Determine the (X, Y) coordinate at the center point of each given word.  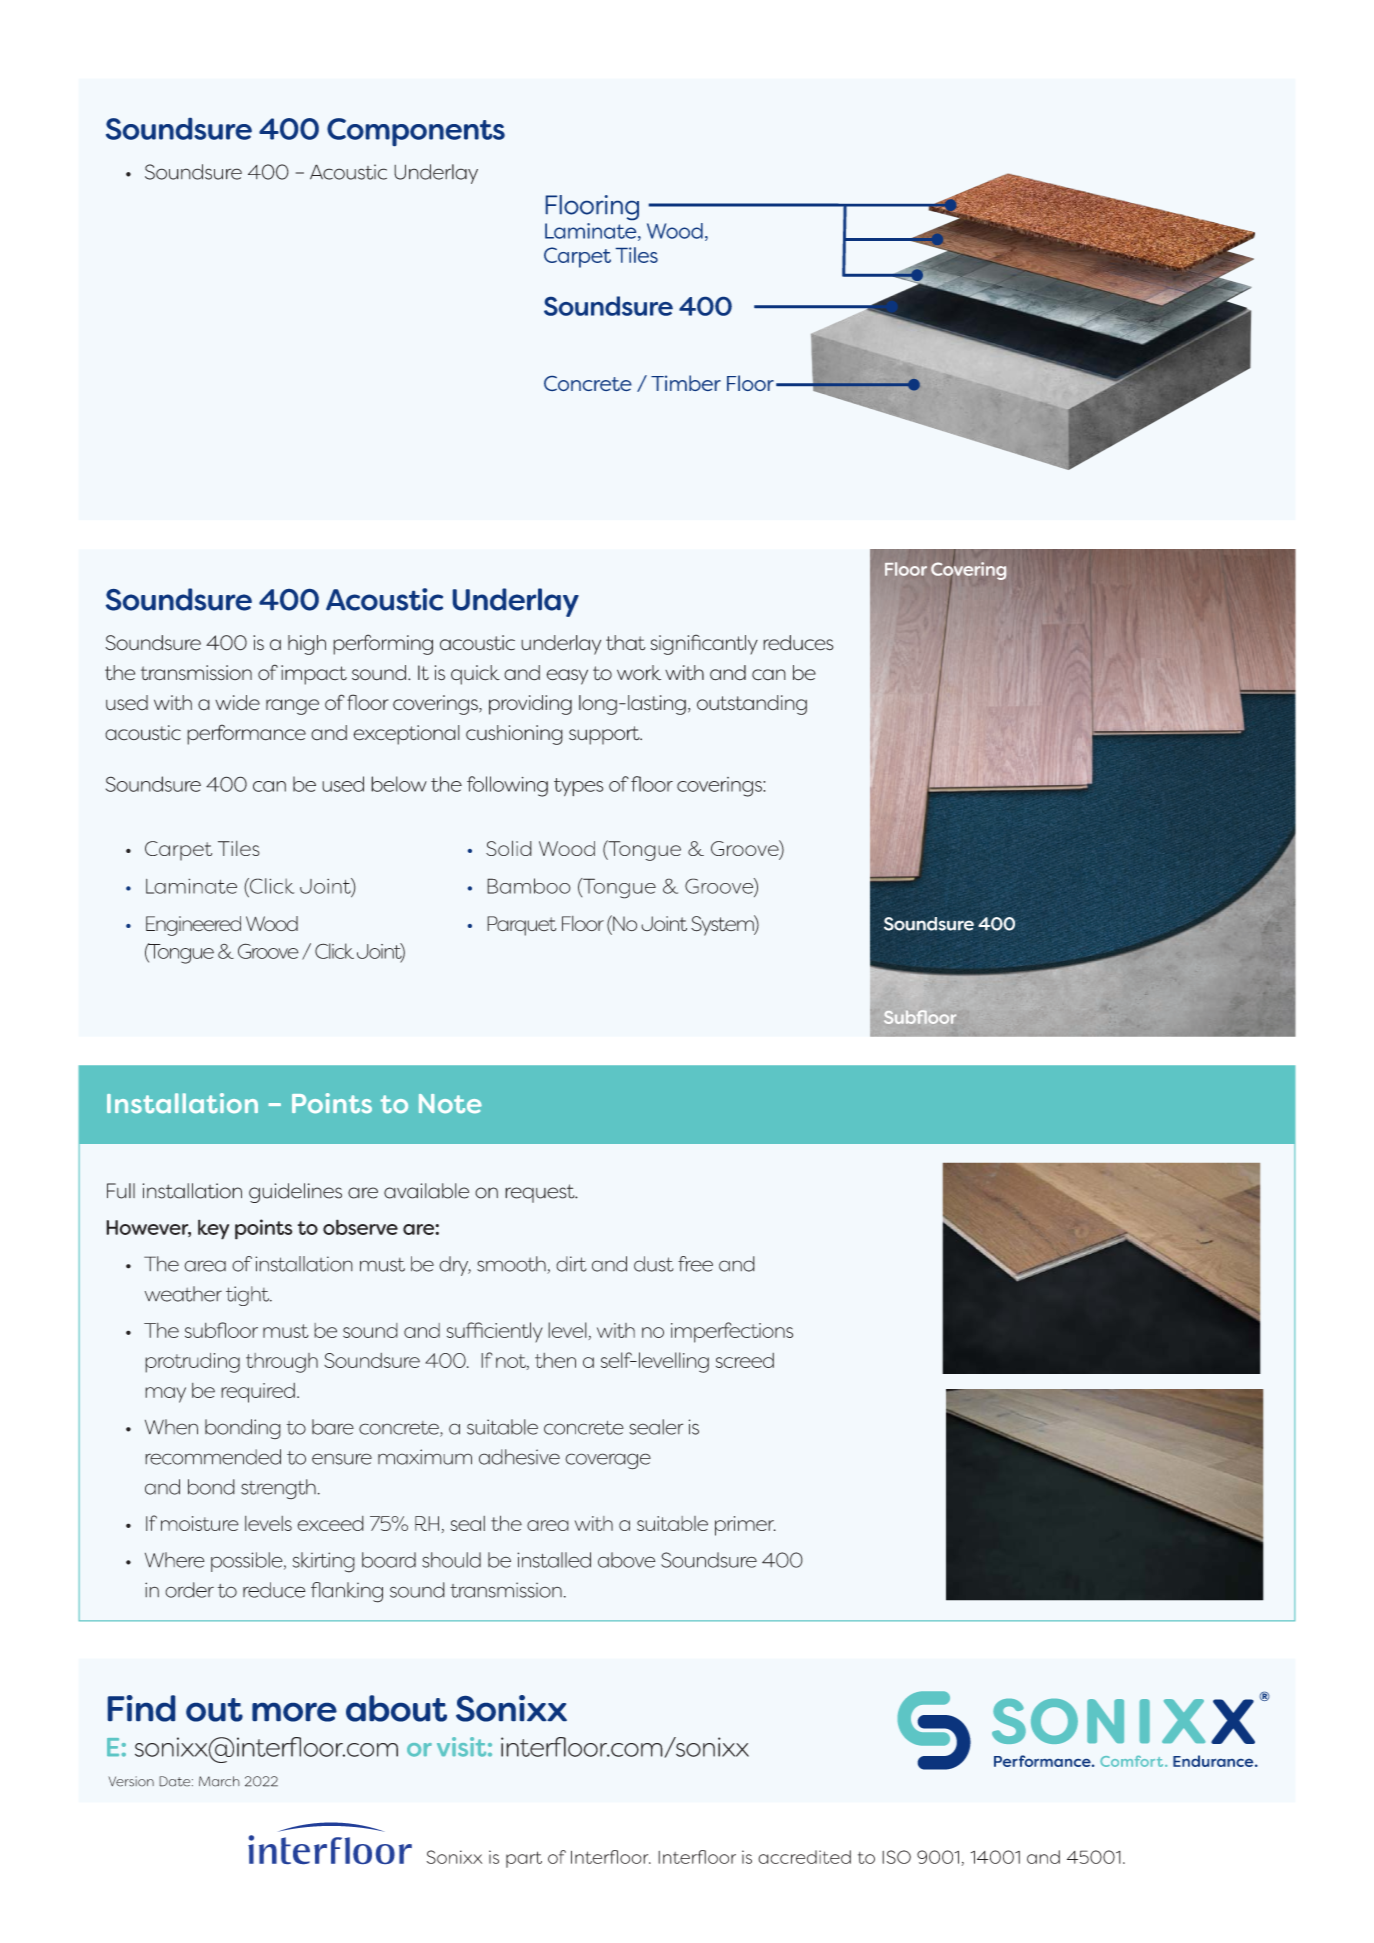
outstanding (752, 705)
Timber (686, 383)
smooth (512, 1265)
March (219, 1781)
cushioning (514, 735)
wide (237, 703)
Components (416, 132)
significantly (704, 644)
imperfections (732, 1332)
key (213, 1229)
